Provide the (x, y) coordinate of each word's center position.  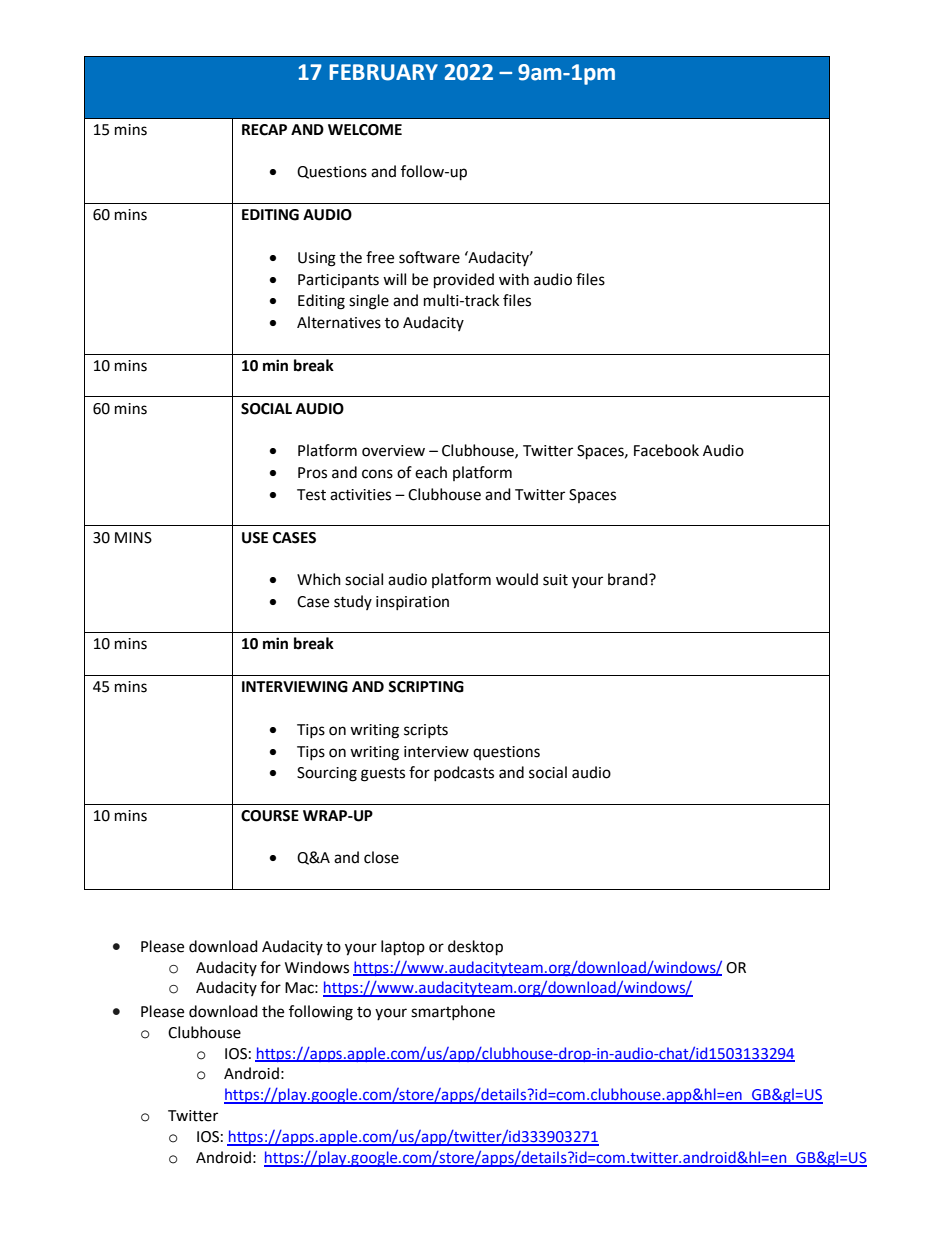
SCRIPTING (426, 687)
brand (629, 579)
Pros (312, 473)
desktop (475, 948)
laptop (403, 948)
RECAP (264, 130)
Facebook (666, 450)
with (514, 279)
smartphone (453, 1012)
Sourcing (327, 774)
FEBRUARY (383, 72)
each (431, 472)
